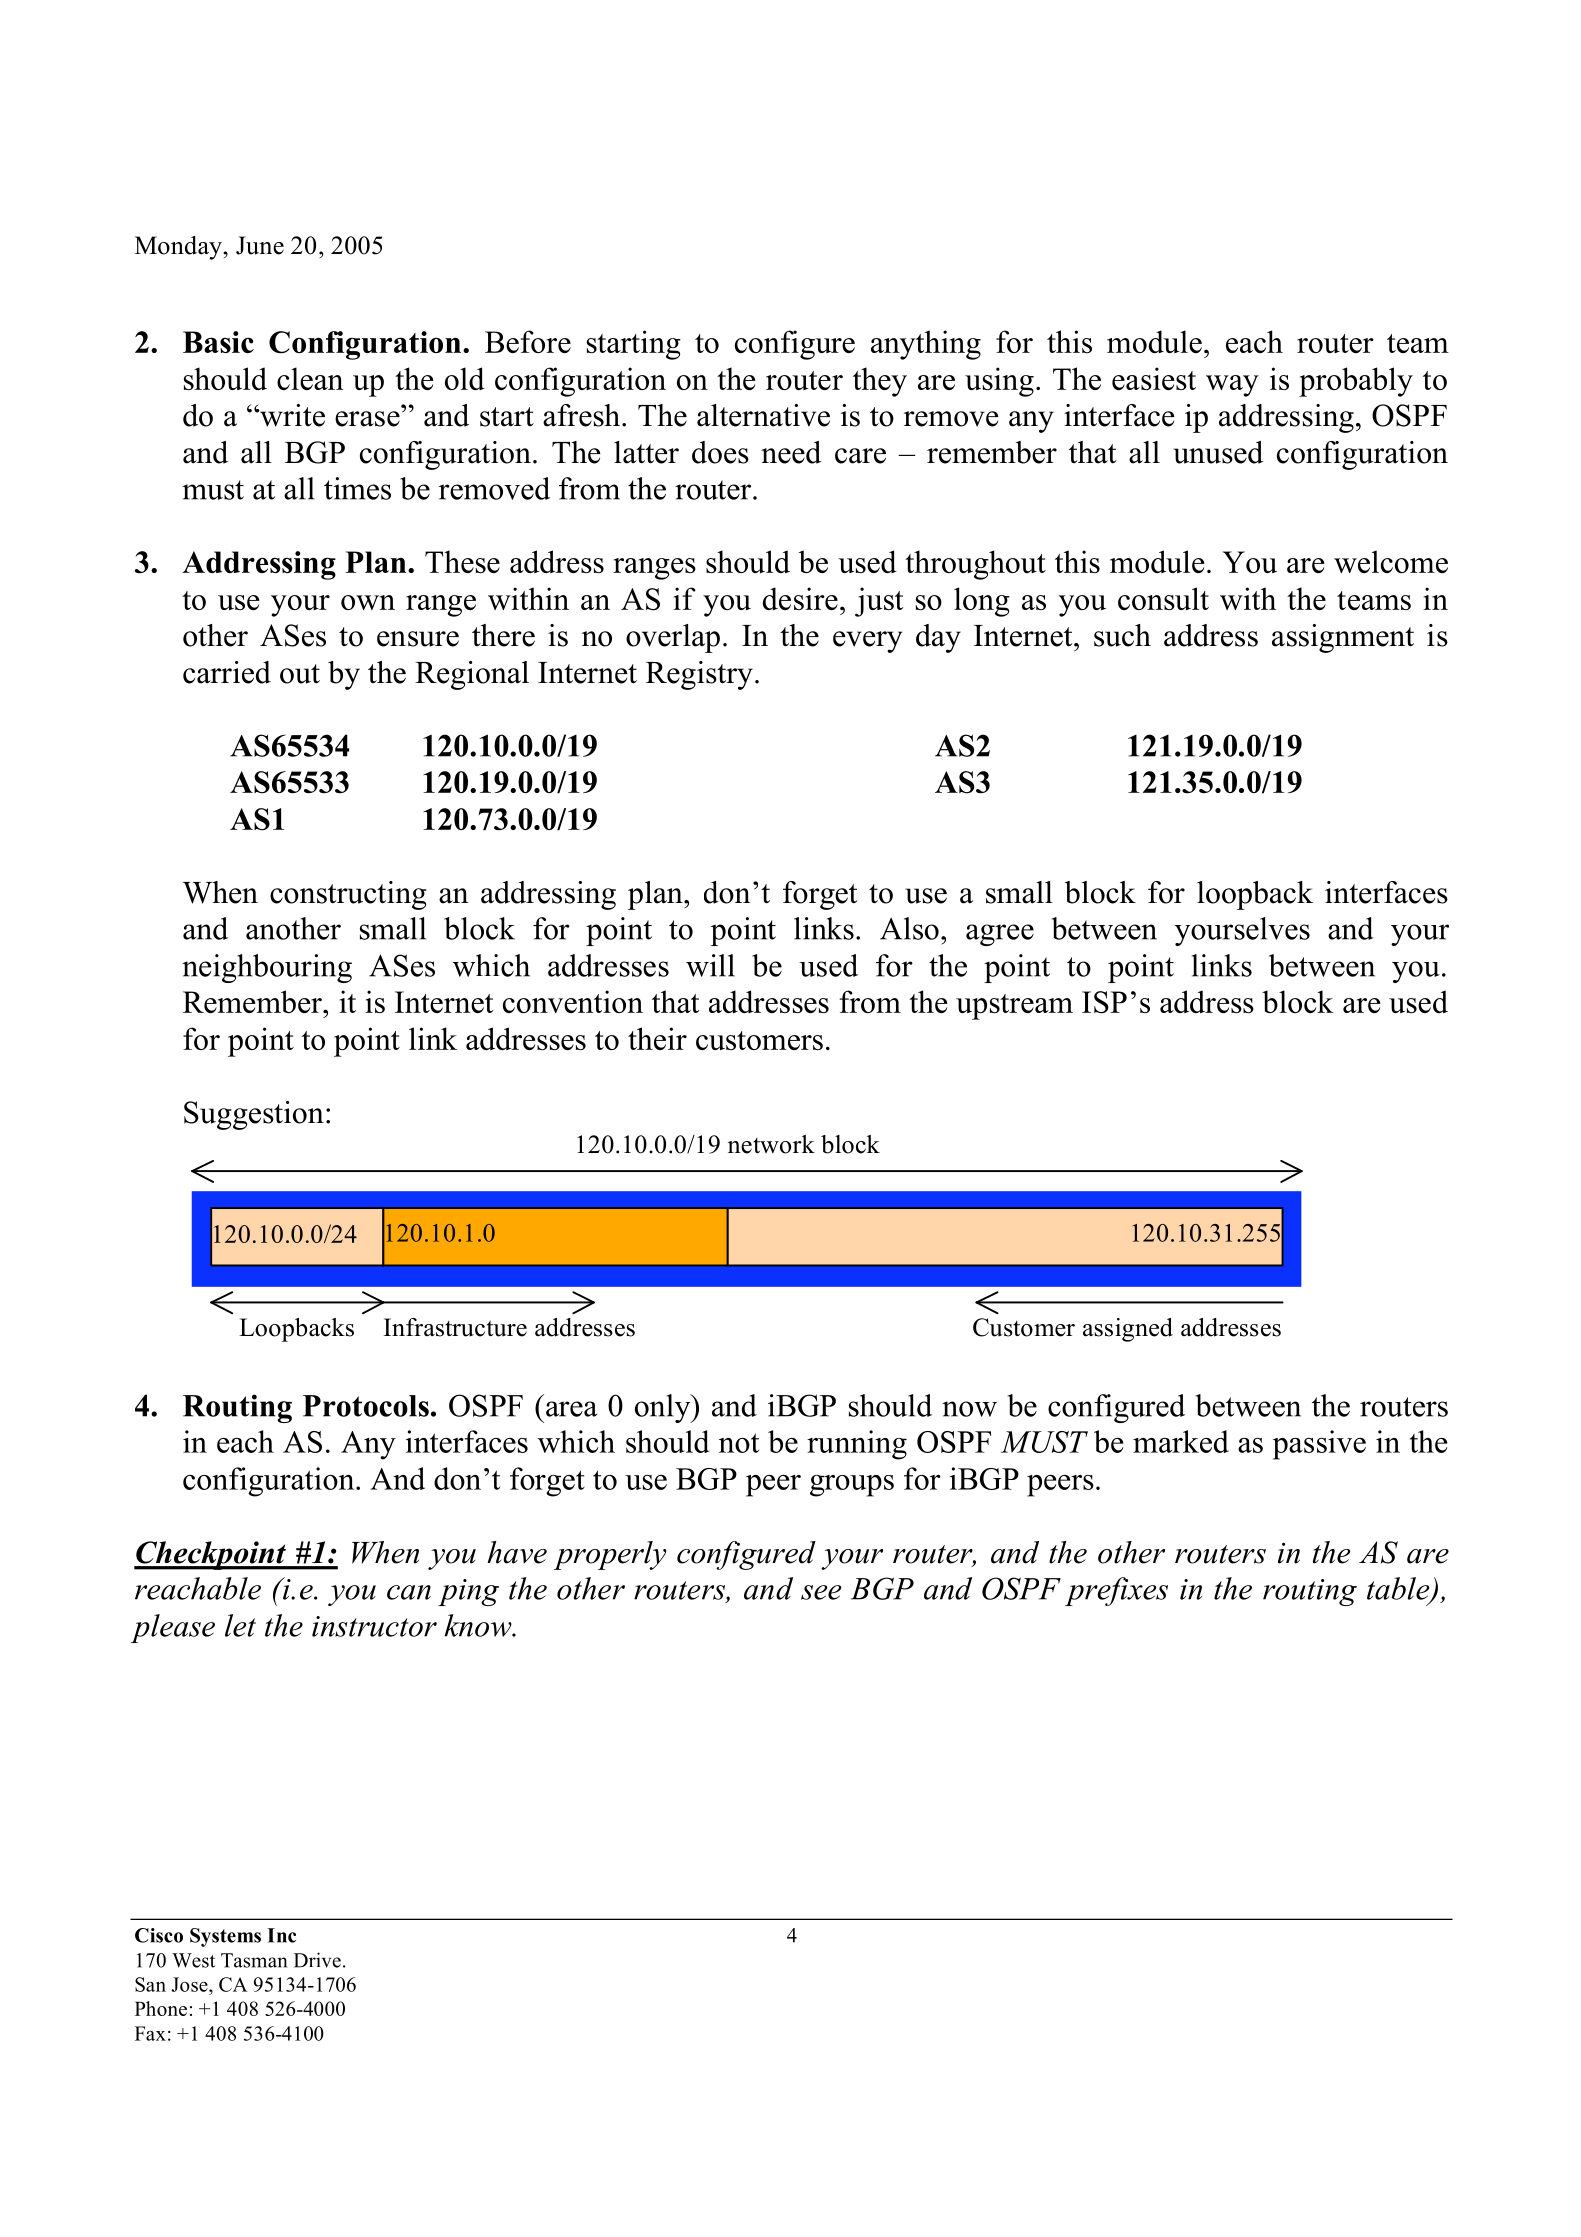 Image resolution: width=1581 pixels, height=2237 pixels. Describe the element at coordinates (254, 1115) in the image. I see `Suggestion` at that location.
